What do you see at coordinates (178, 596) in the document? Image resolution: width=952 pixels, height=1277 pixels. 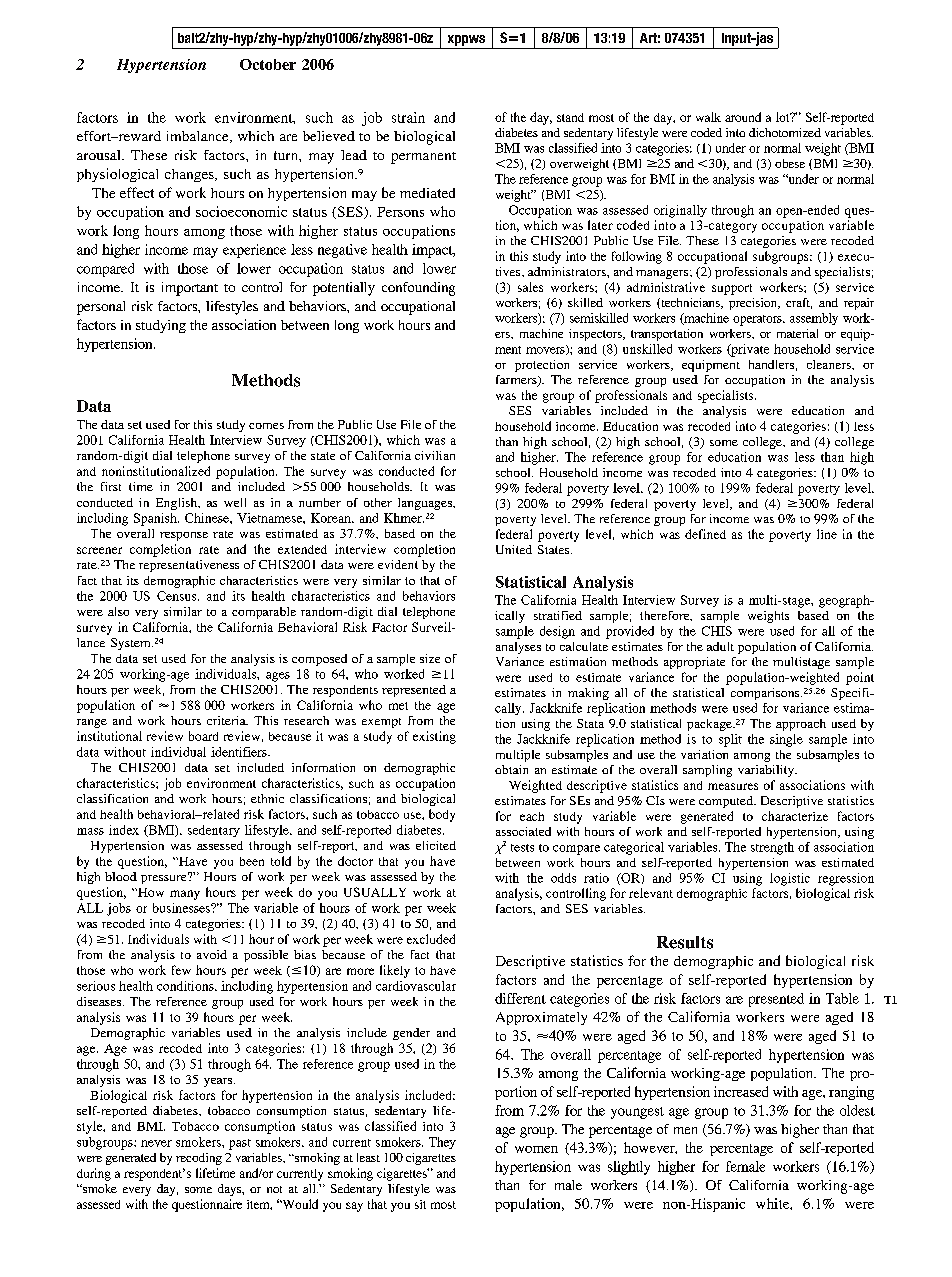 I see `Census` at bounding box center [178, 596].
